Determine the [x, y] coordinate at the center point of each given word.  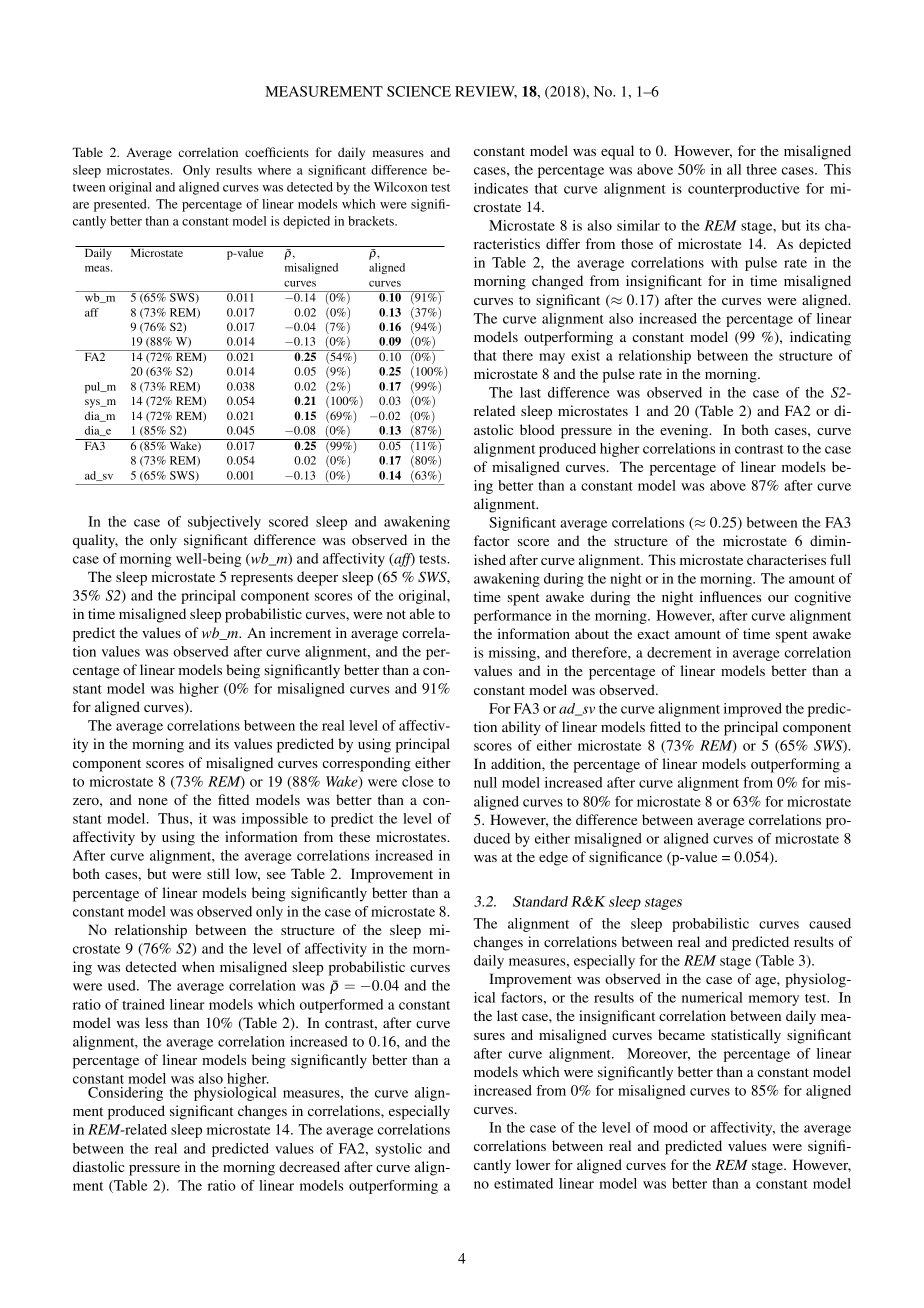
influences [730, 596]
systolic [398, 1150]
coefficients [277, 152]
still [218, 873]
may [552, 358]
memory [774, 1000]
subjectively [224, 523]
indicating [820, 338]
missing [513, 654]
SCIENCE [419, 91]
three [761, 169]
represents [262, 579]
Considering [125, 1094]
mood [670, 1127]
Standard [540, 901]
